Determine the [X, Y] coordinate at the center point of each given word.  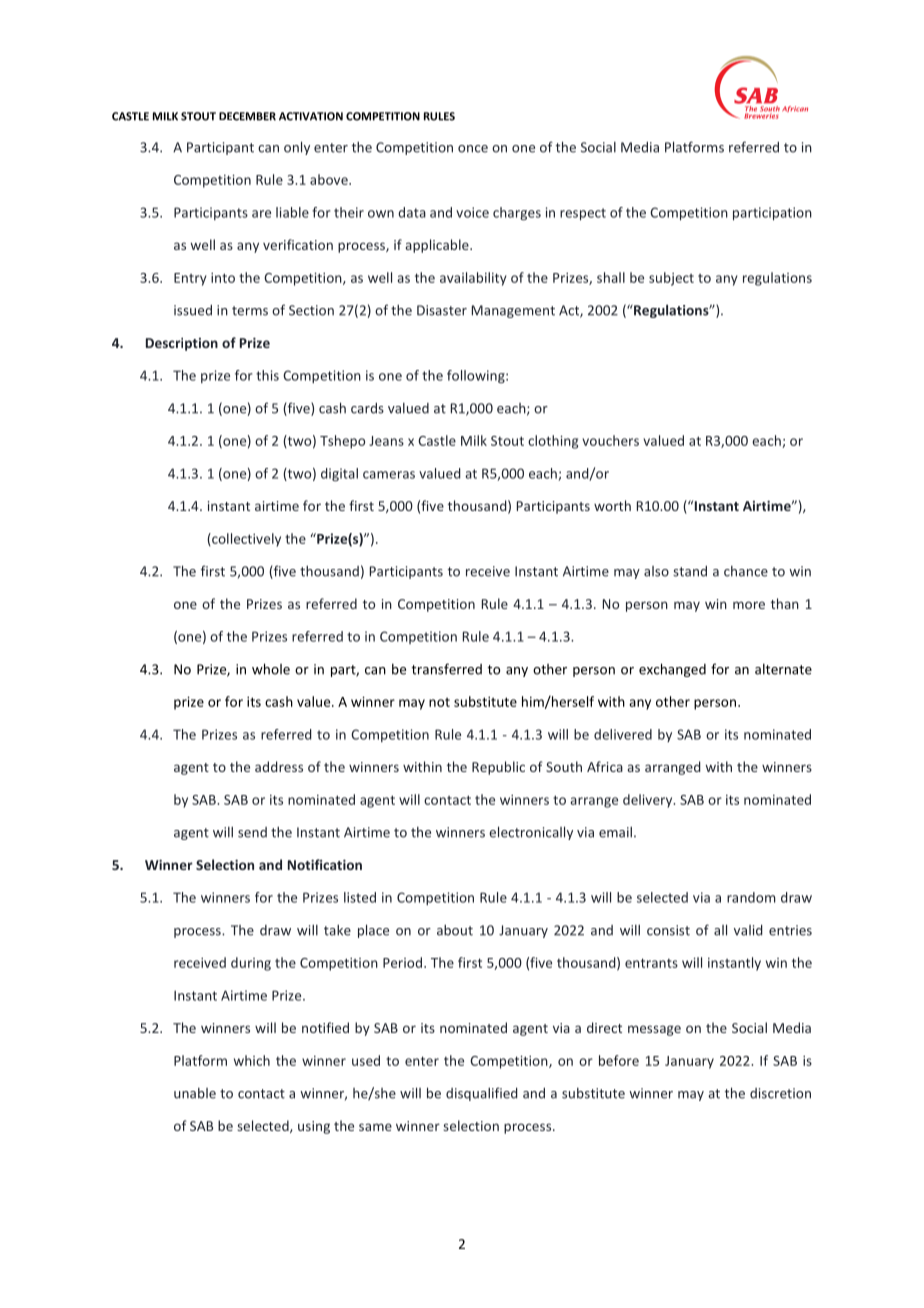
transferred [446, 669]
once [473, 149]
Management [513, 311]
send [252, 832]
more [749, 605]
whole [271, 669]
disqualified [482, 1094]
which [252, 1060]
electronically [531, 833]
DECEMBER [247, 116]
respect [583, 214]
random [751, 897]
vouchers [610, 440]
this [267, 375]
